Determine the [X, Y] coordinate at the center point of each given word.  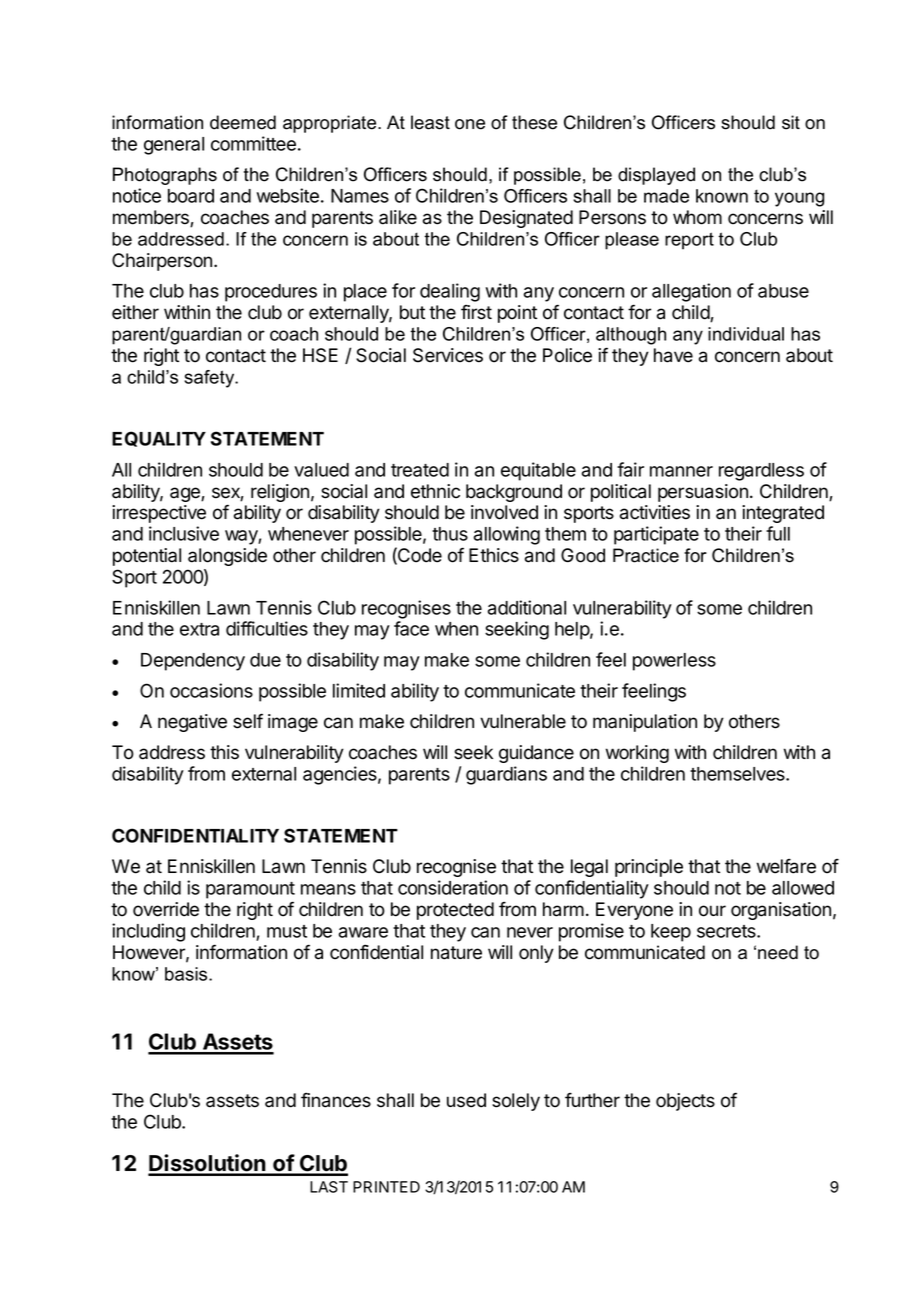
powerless [674, 662]
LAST [329, 1187]
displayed [656, 176]
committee [253, 143]
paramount [250, 890]
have [673, 355]
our [712, 911]
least [430, 122]
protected [455, 911]
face [411, 628]
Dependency [193, 662]
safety [210, 379]
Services [448, 355]
